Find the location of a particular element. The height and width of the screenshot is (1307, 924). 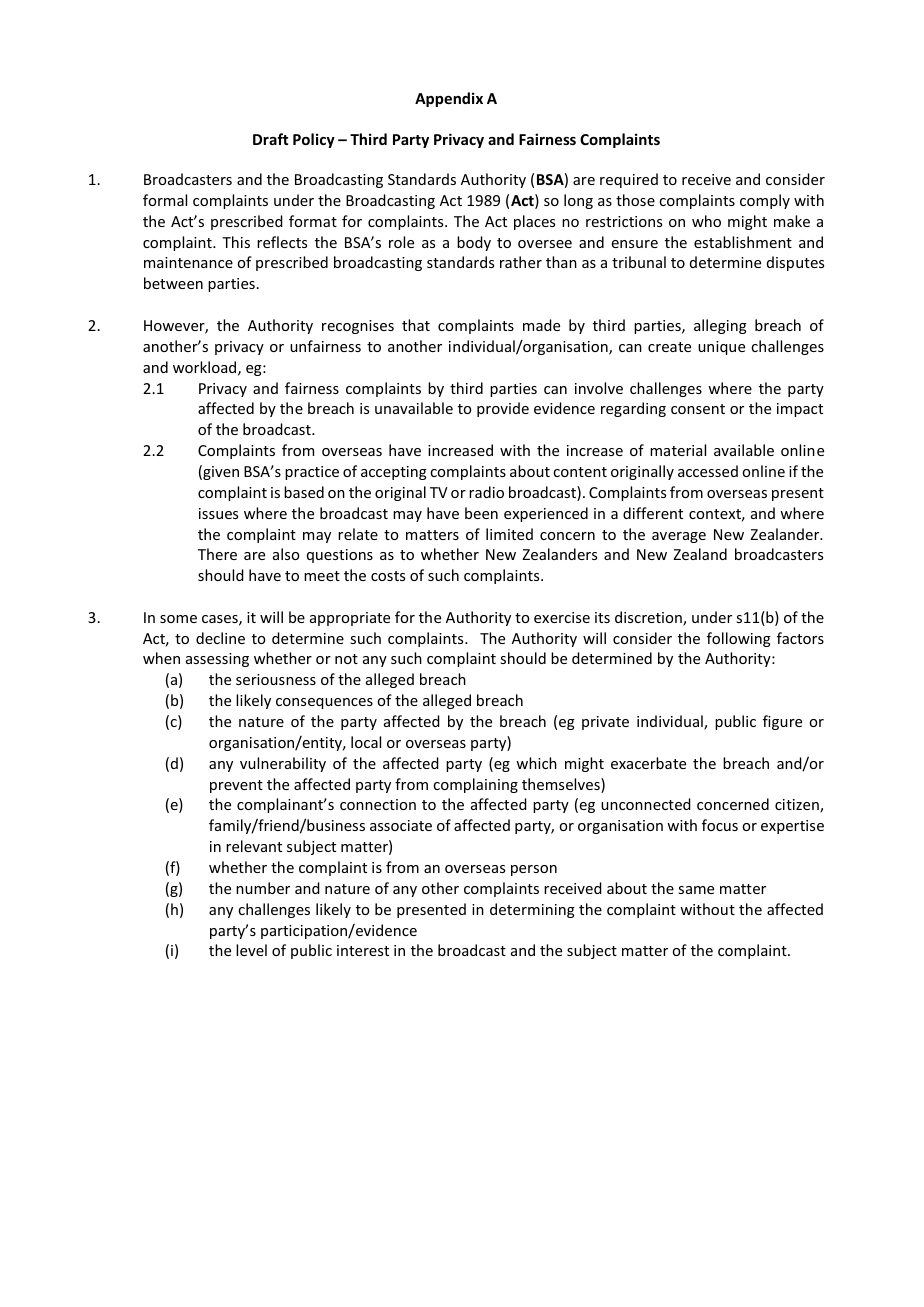

provide is located at coordinates (503, 409).
